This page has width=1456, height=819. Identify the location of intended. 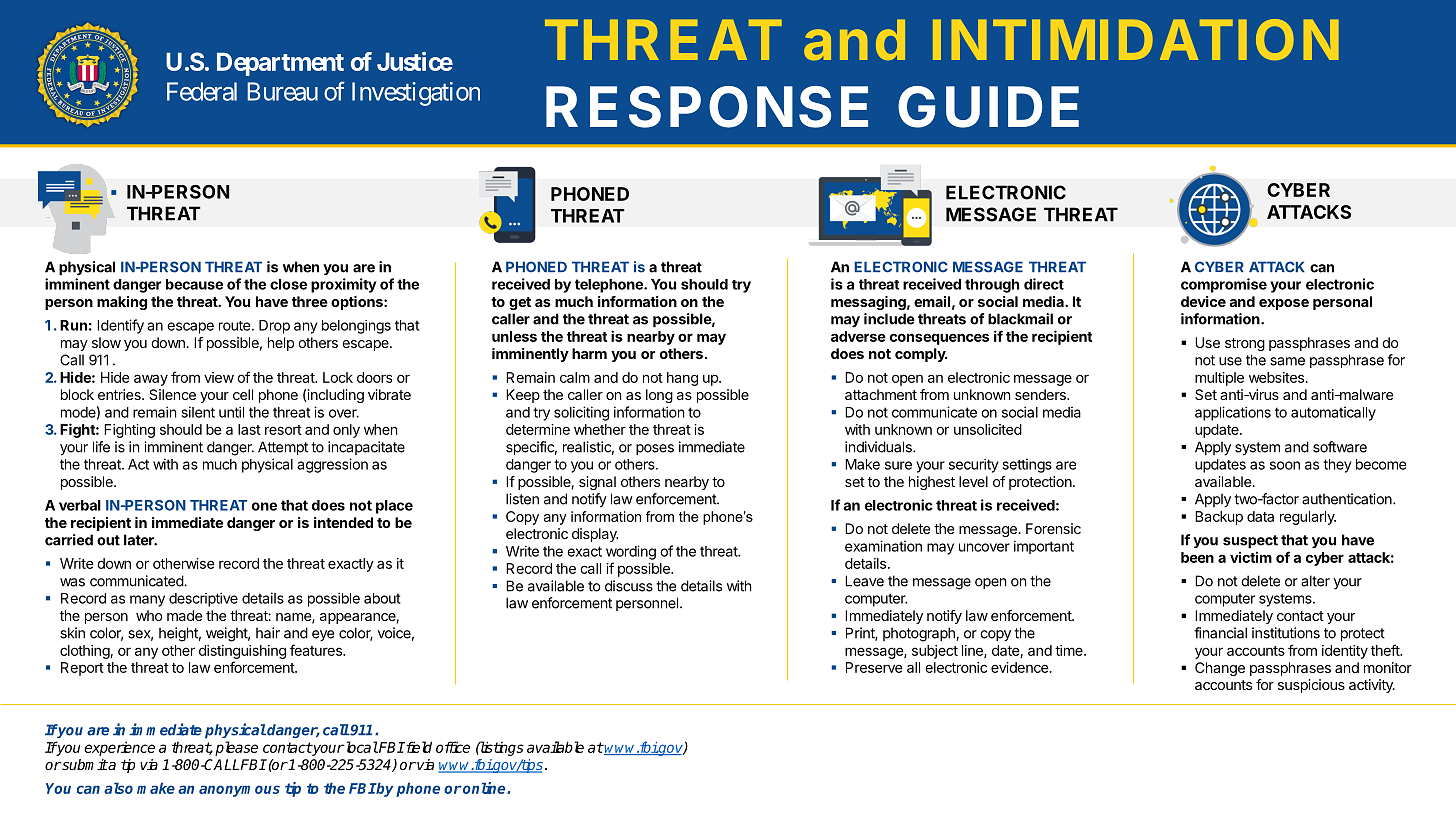
(343, 522).
